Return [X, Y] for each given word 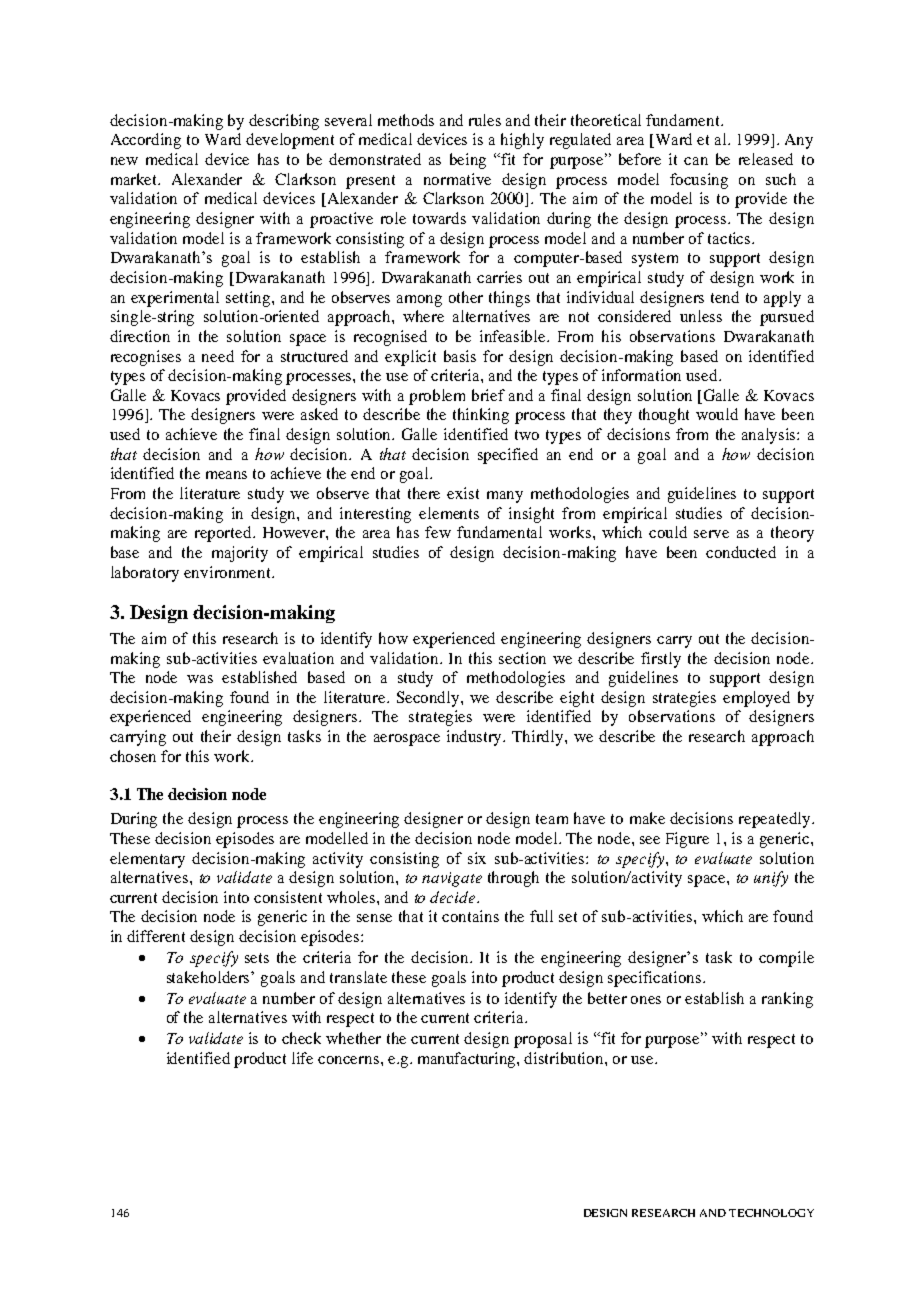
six [477, 858]
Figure [687, 840]
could [668, 532]
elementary [147, 860]
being [468, 161]
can [696, 161]
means [226, 475]
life [302, 1058]
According [146, 141]
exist [463, 493]
